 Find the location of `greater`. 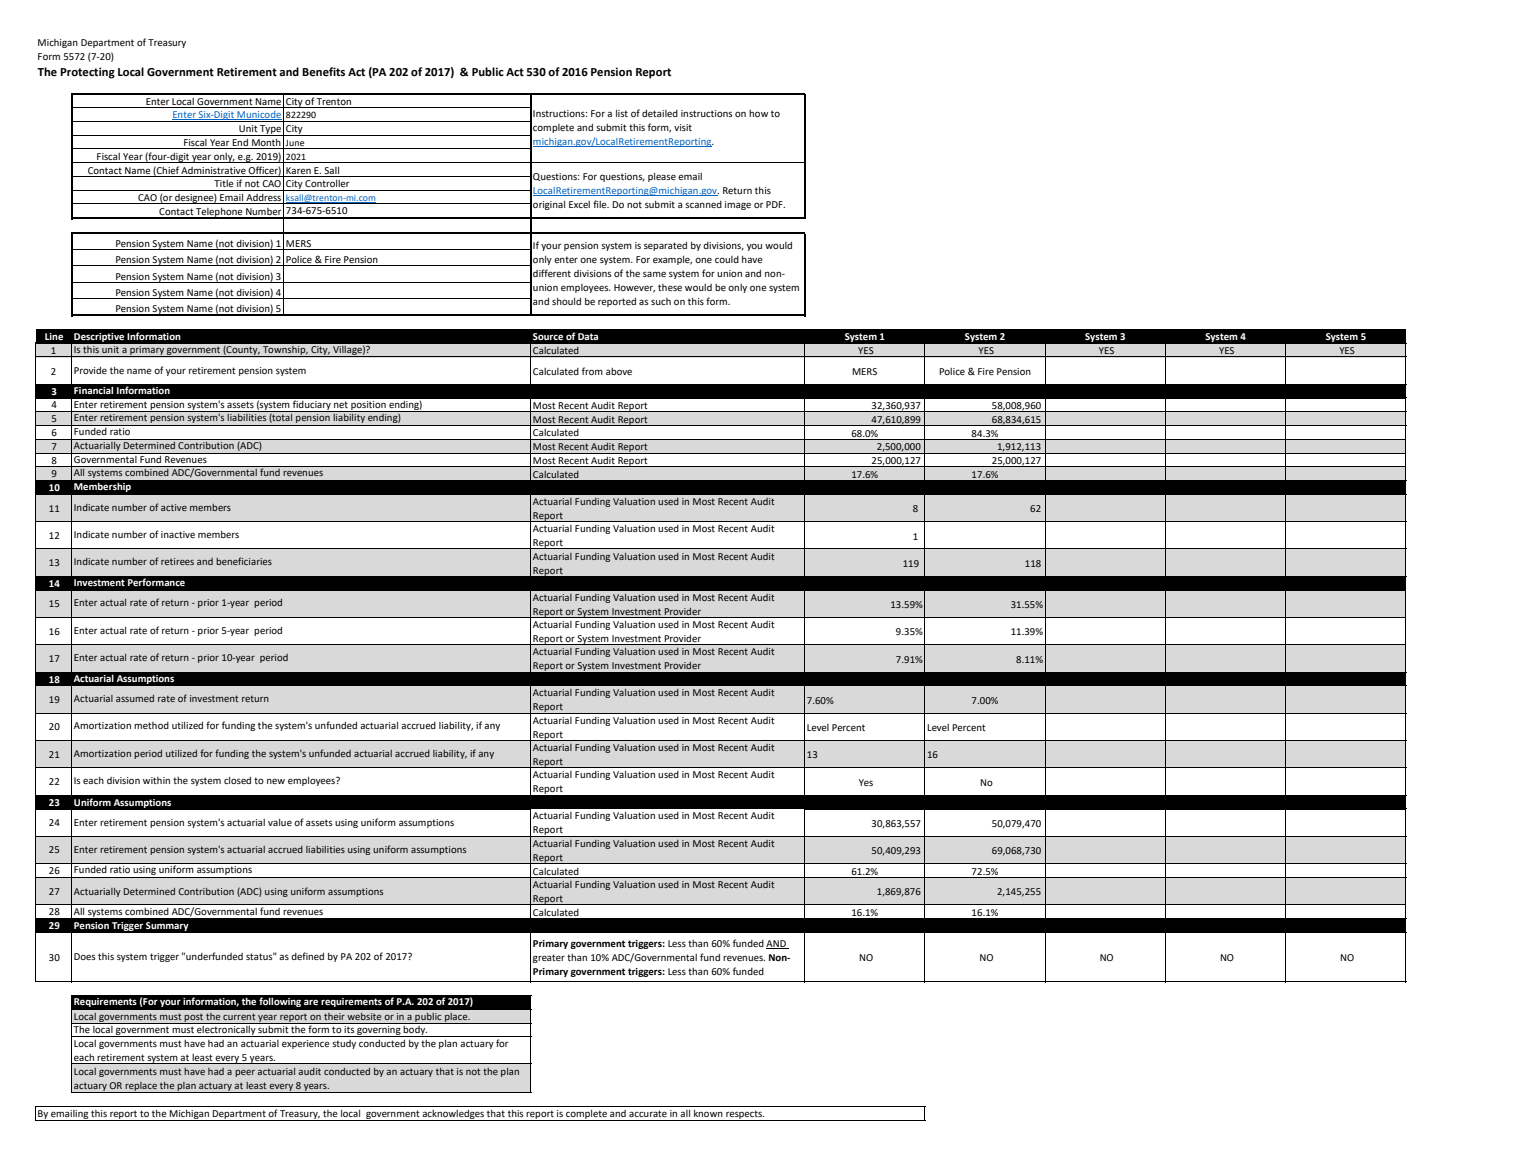

greater is located at coordinates (549, 958).
